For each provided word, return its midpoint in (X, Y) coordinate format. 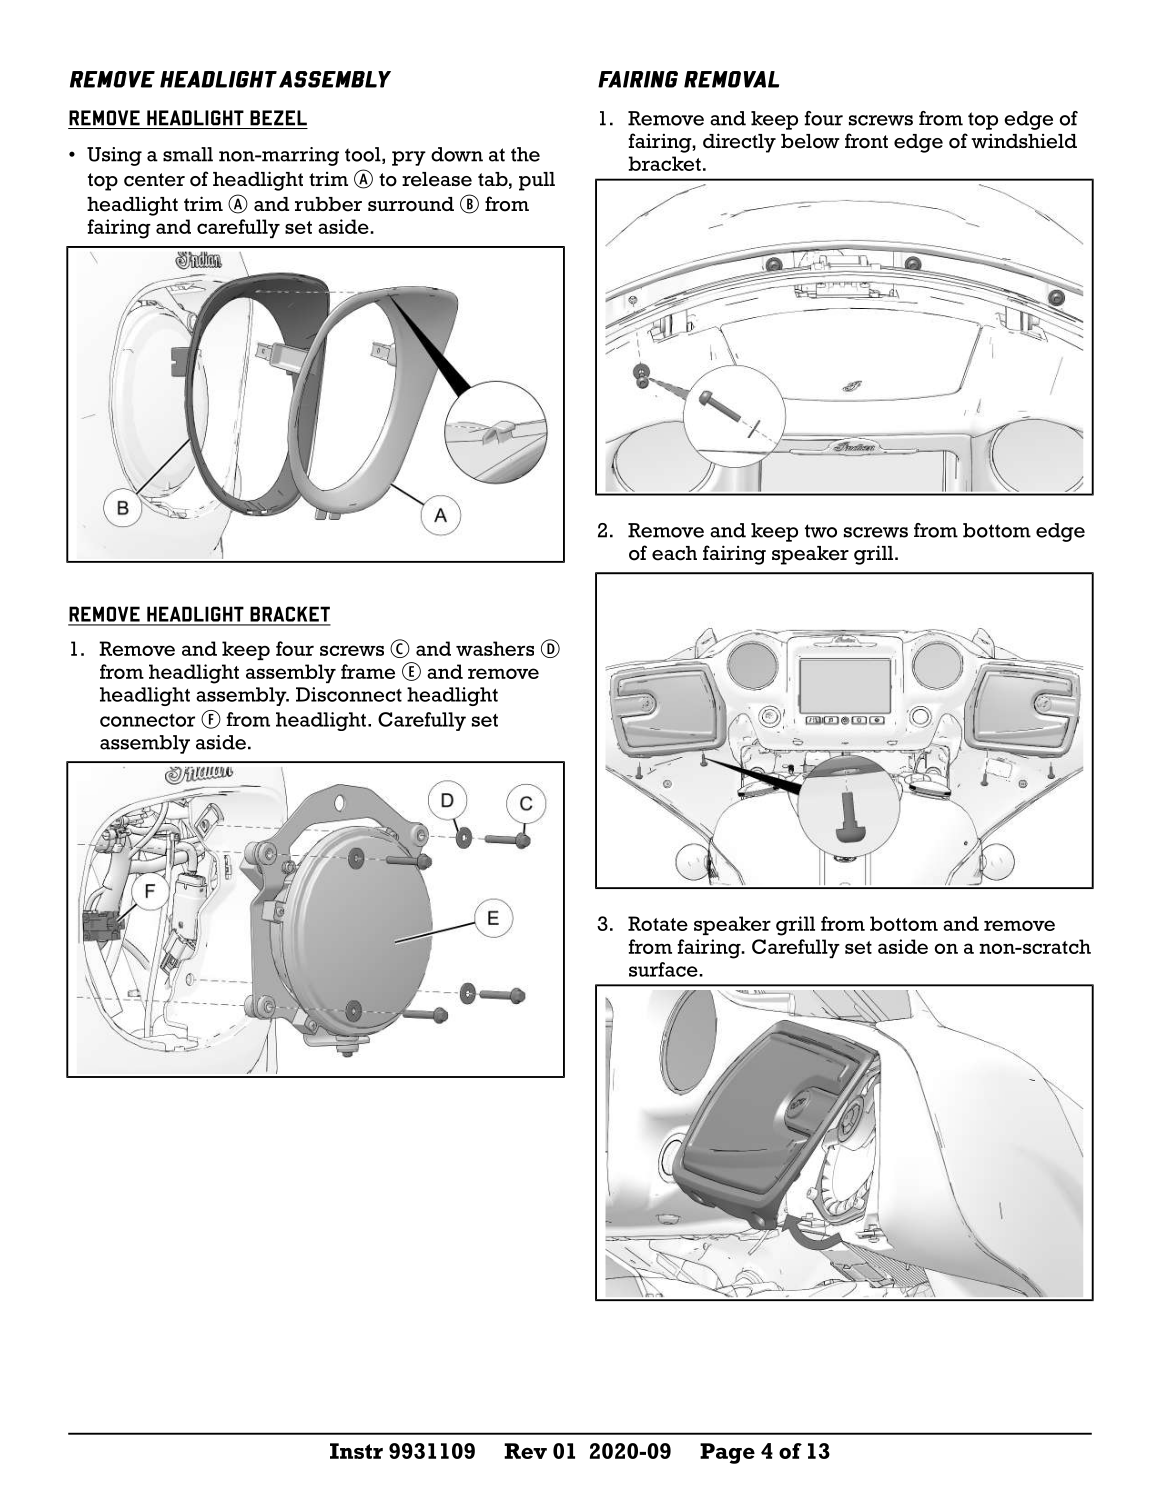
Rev (525, 1451)
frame (368, 671)
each (674, 553)
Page (727, 1453)
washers (495, 648)
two (821, 531)
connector (147, 720)
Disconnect (349, 694)
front (866, 141)
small (188, 154)
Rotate (658, 923)
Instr (356, 1451)
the (525, 154)
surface (664, 969)
